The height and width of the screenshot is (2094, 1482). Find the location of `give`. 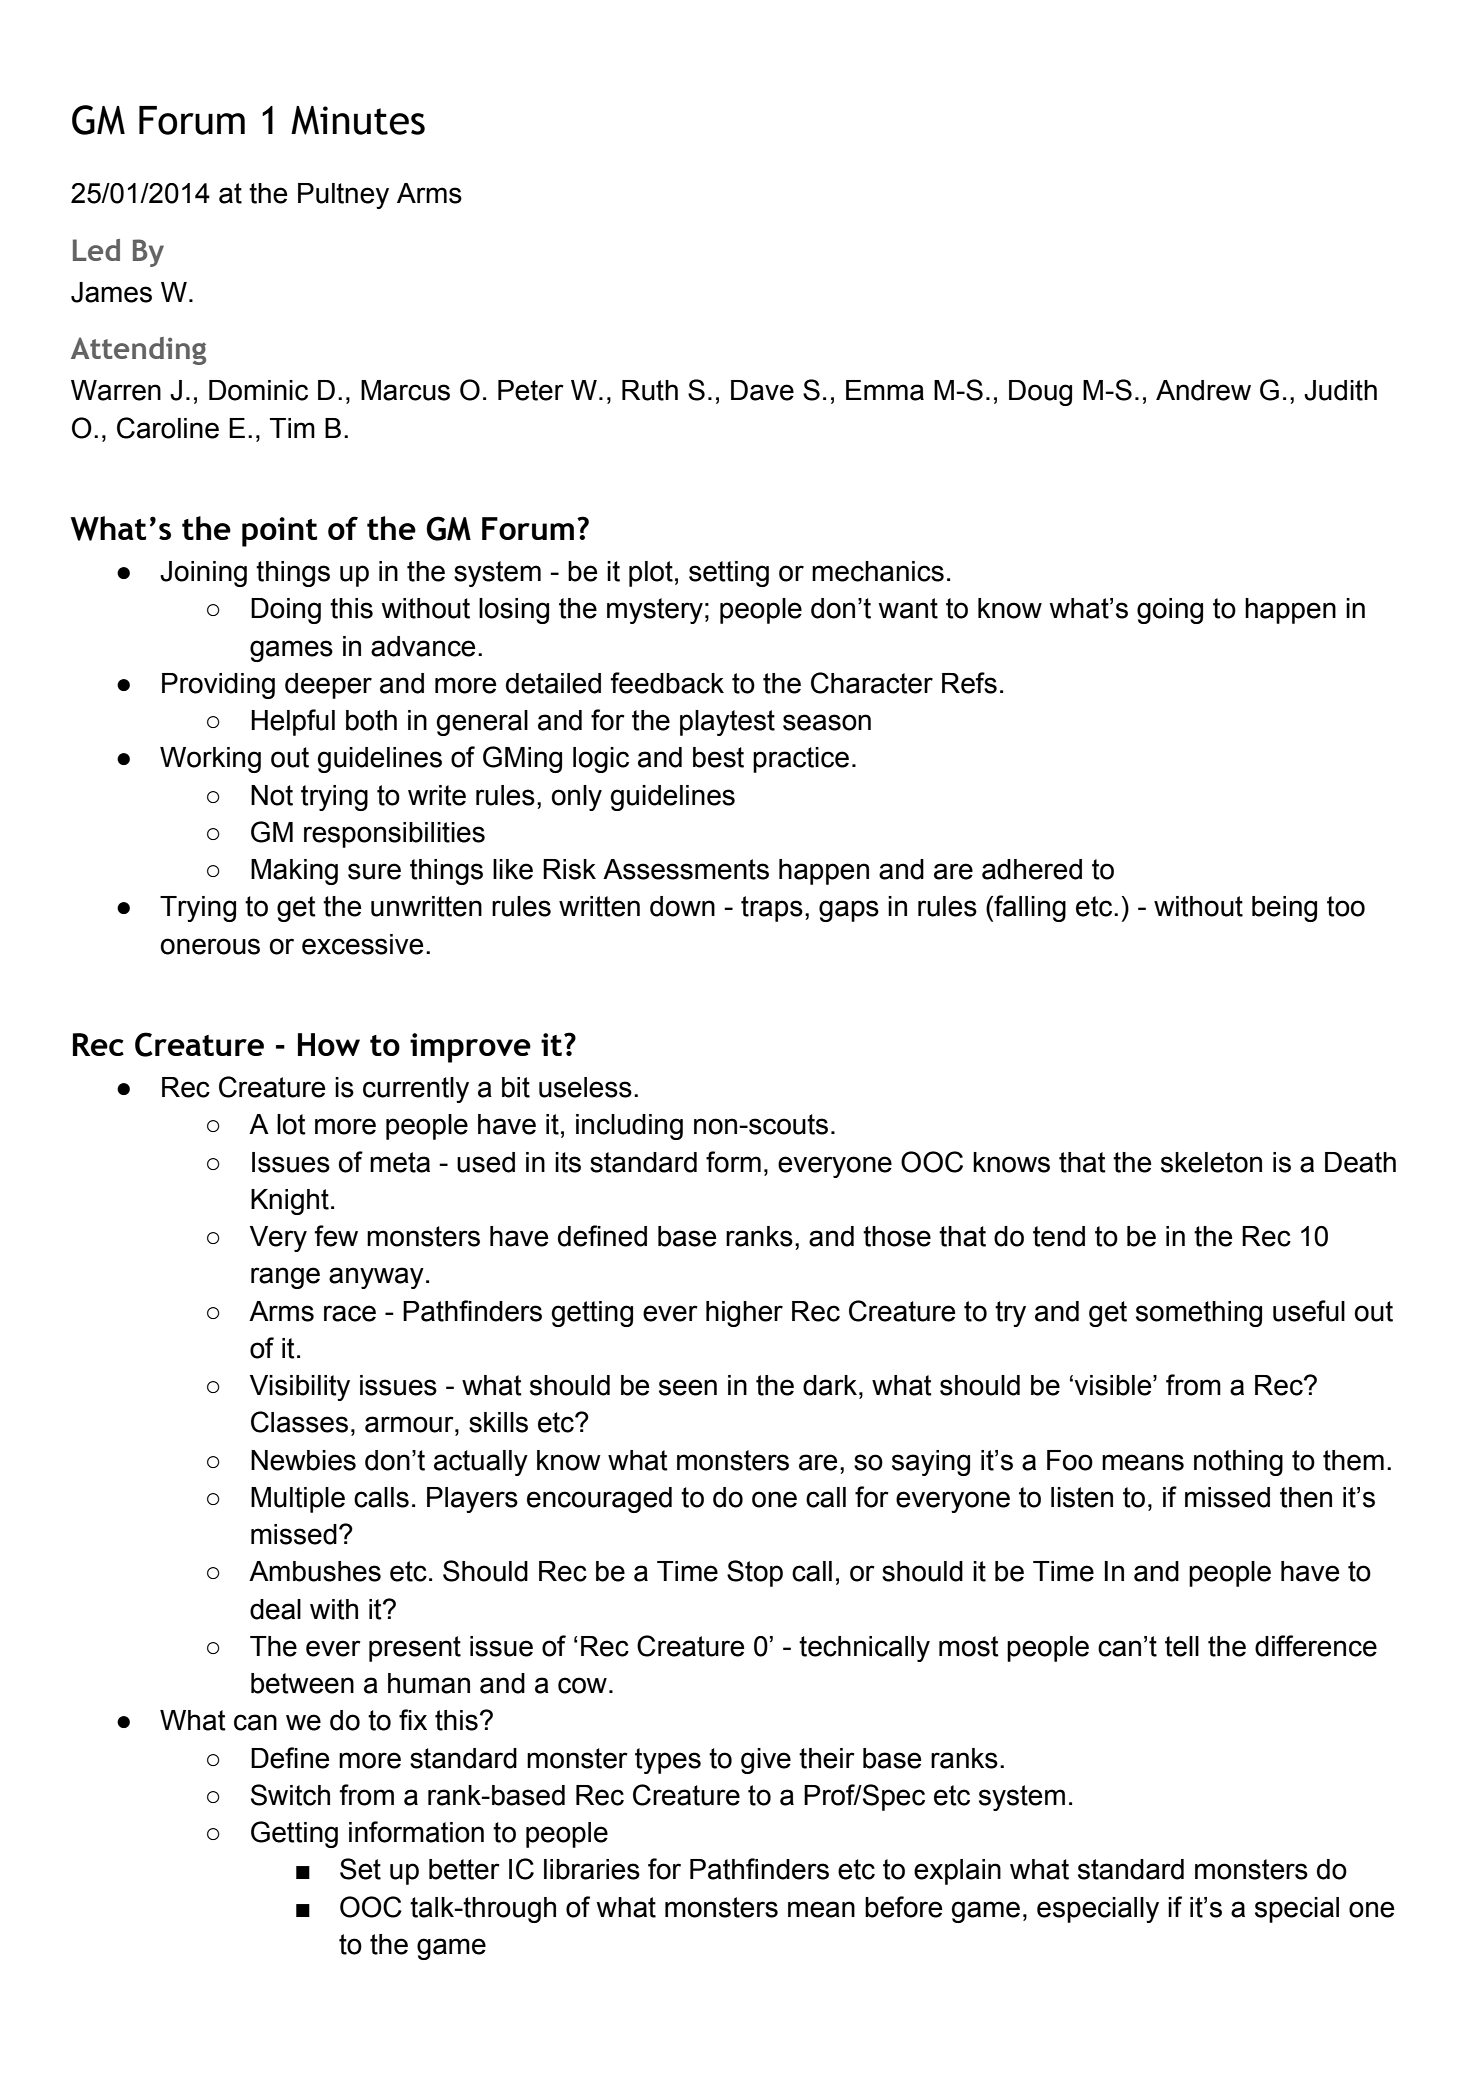

give is located at coordinates (766, 1761).
